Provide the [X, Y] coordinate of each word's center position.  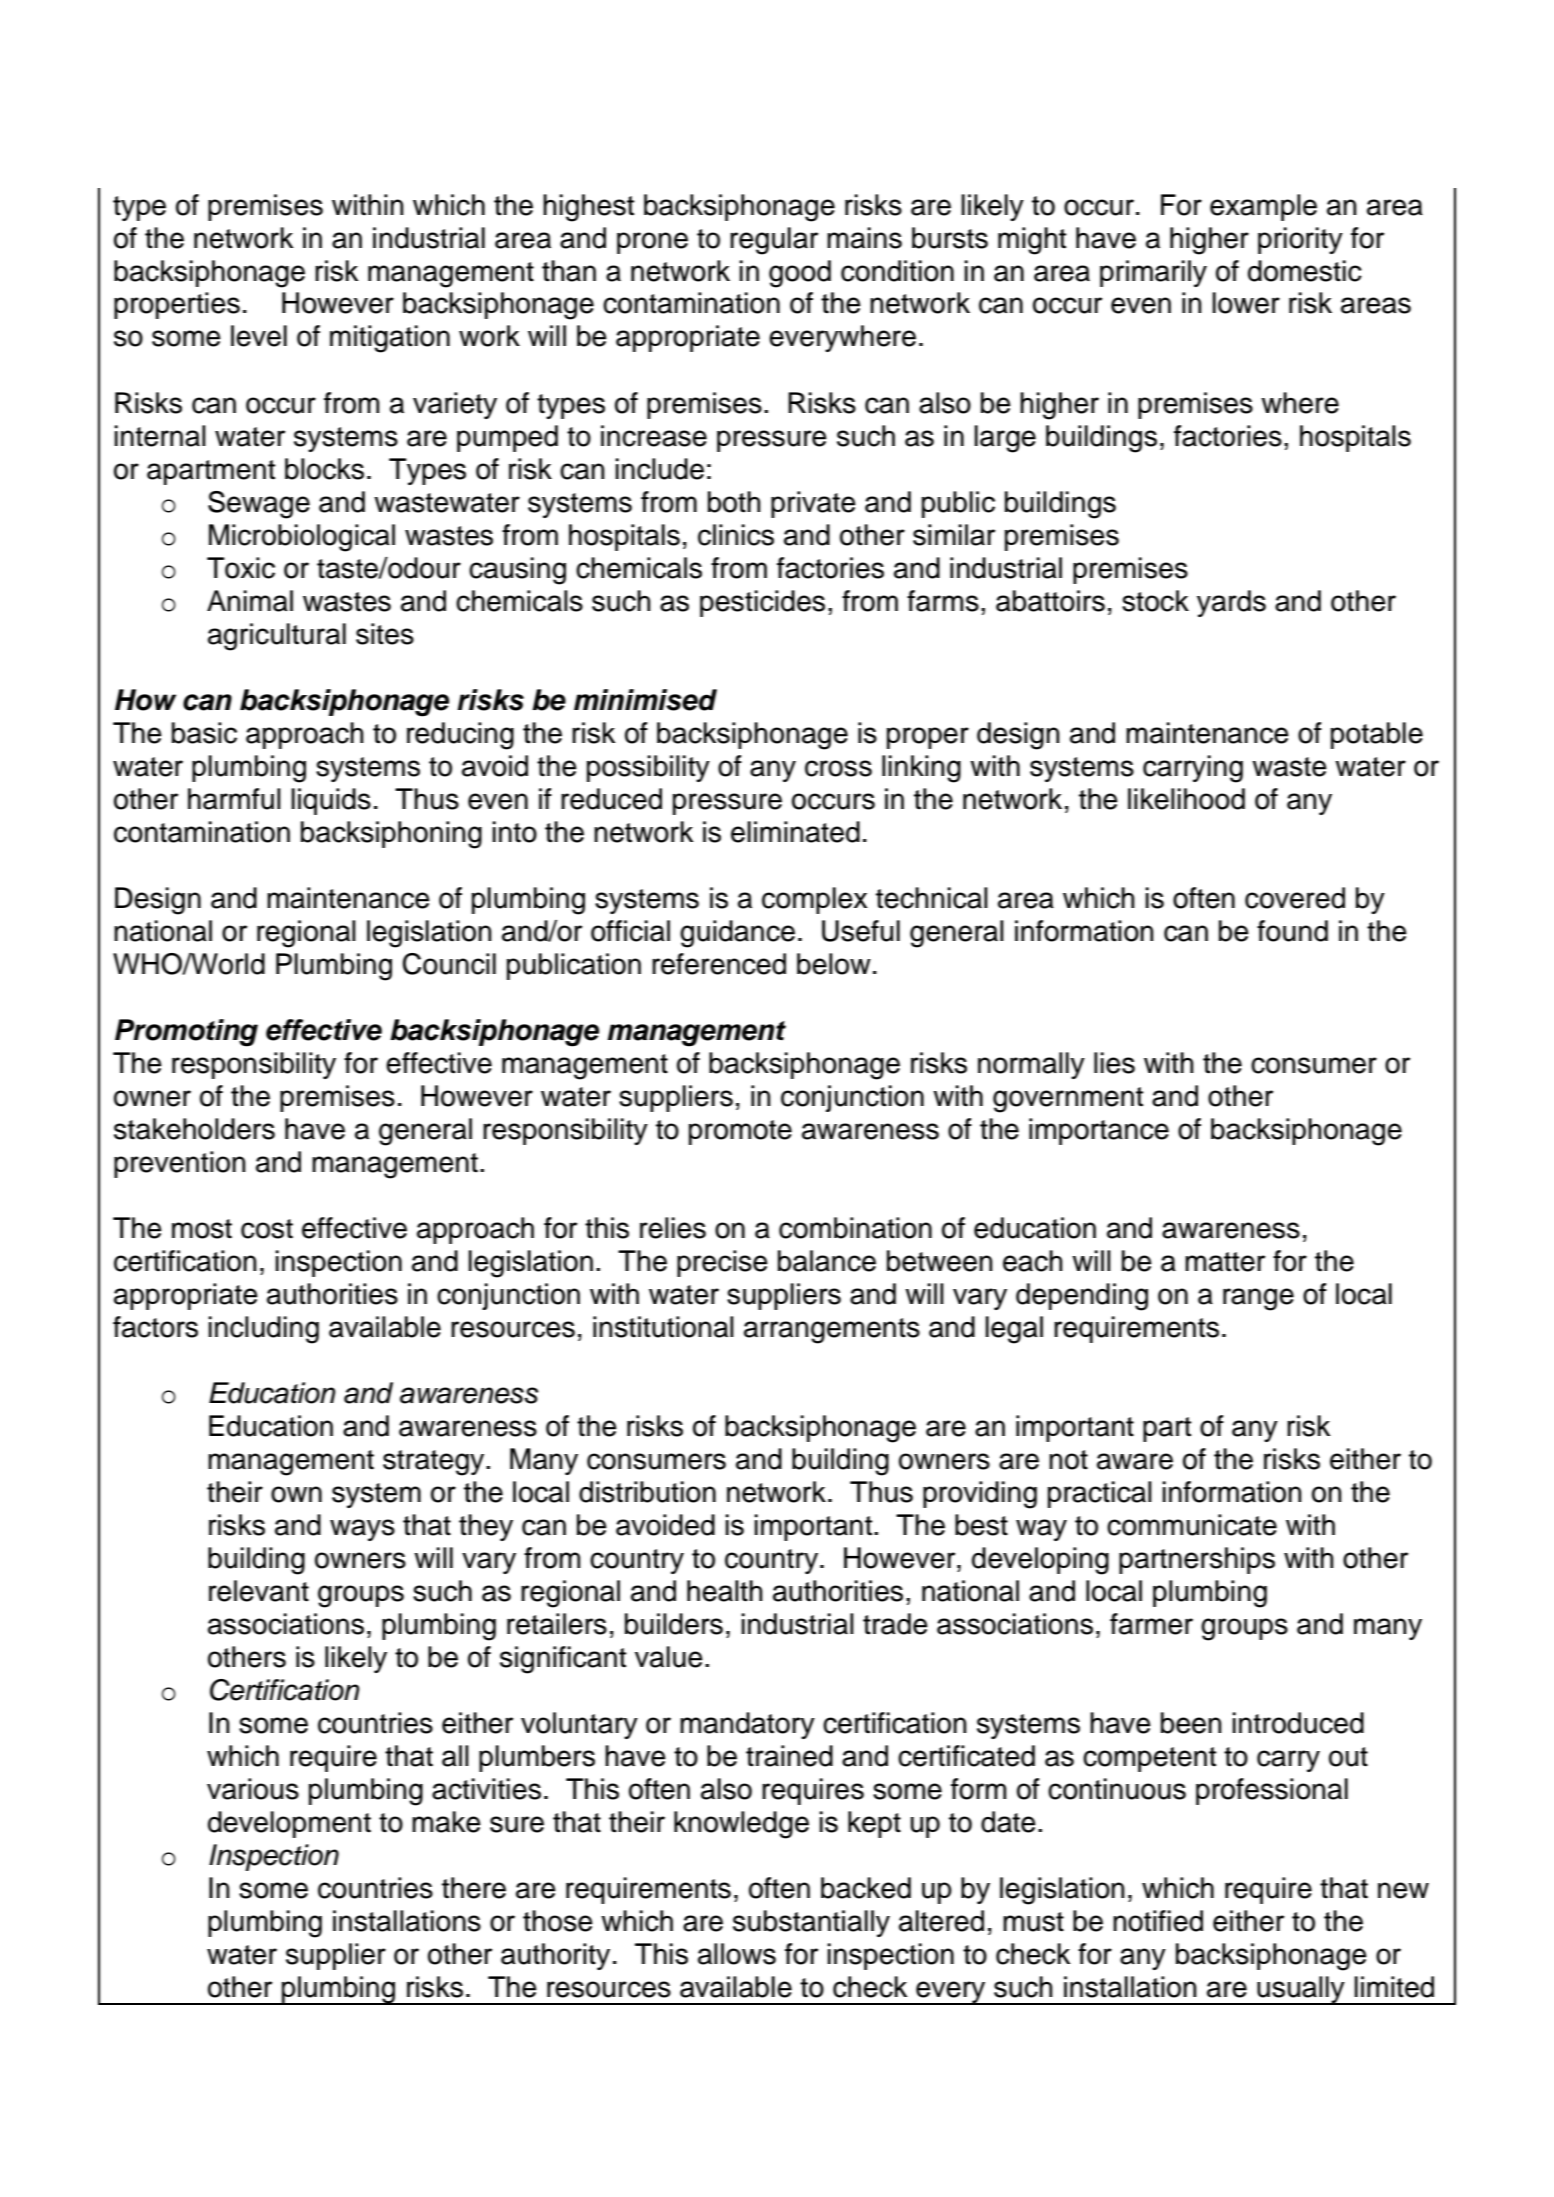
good [800, 274]
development [289, 1824]
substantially [811, 1923]
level [259, 336]
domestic [1305, 271]
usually [1301, 1990]
